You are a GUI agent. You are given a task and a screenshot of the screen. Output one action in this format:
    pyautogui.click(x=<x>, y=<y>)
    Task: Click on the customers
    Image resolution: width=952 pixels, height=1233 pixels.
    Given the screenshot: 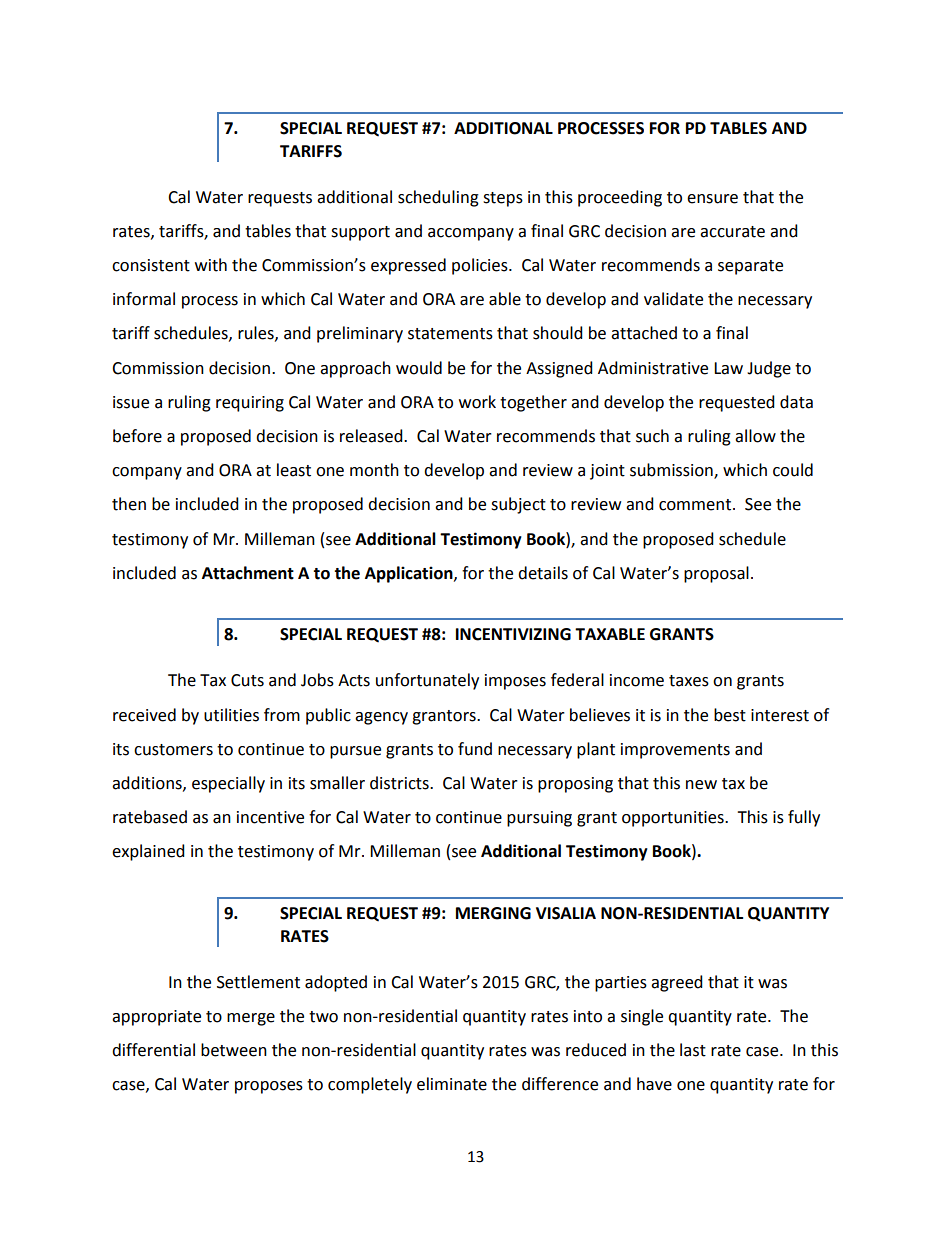 What is the action you would take?
    pyautogui.click(x=173, y=750)
